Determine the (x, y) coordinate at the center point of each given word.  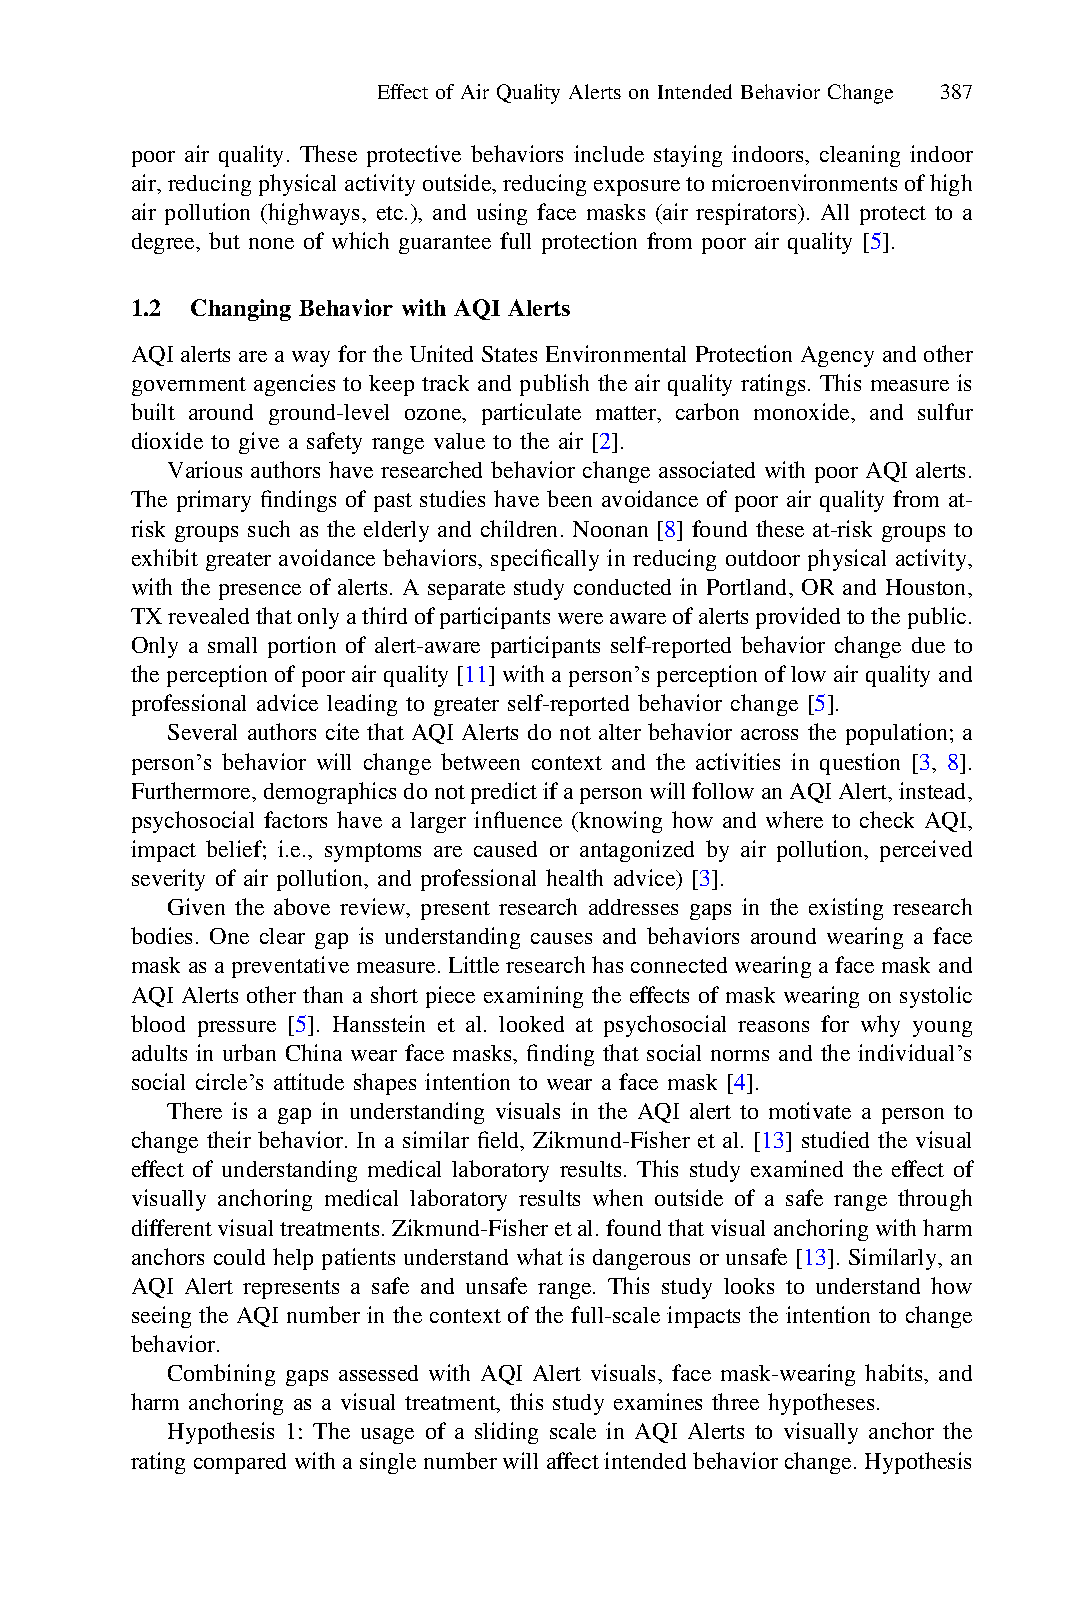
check (887, 819)
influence (518, 819)
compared (240, 1463)
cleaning (860, 156)
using (502, 214)
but (224, 240)
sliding (506, 1433)
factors (295, 819)
